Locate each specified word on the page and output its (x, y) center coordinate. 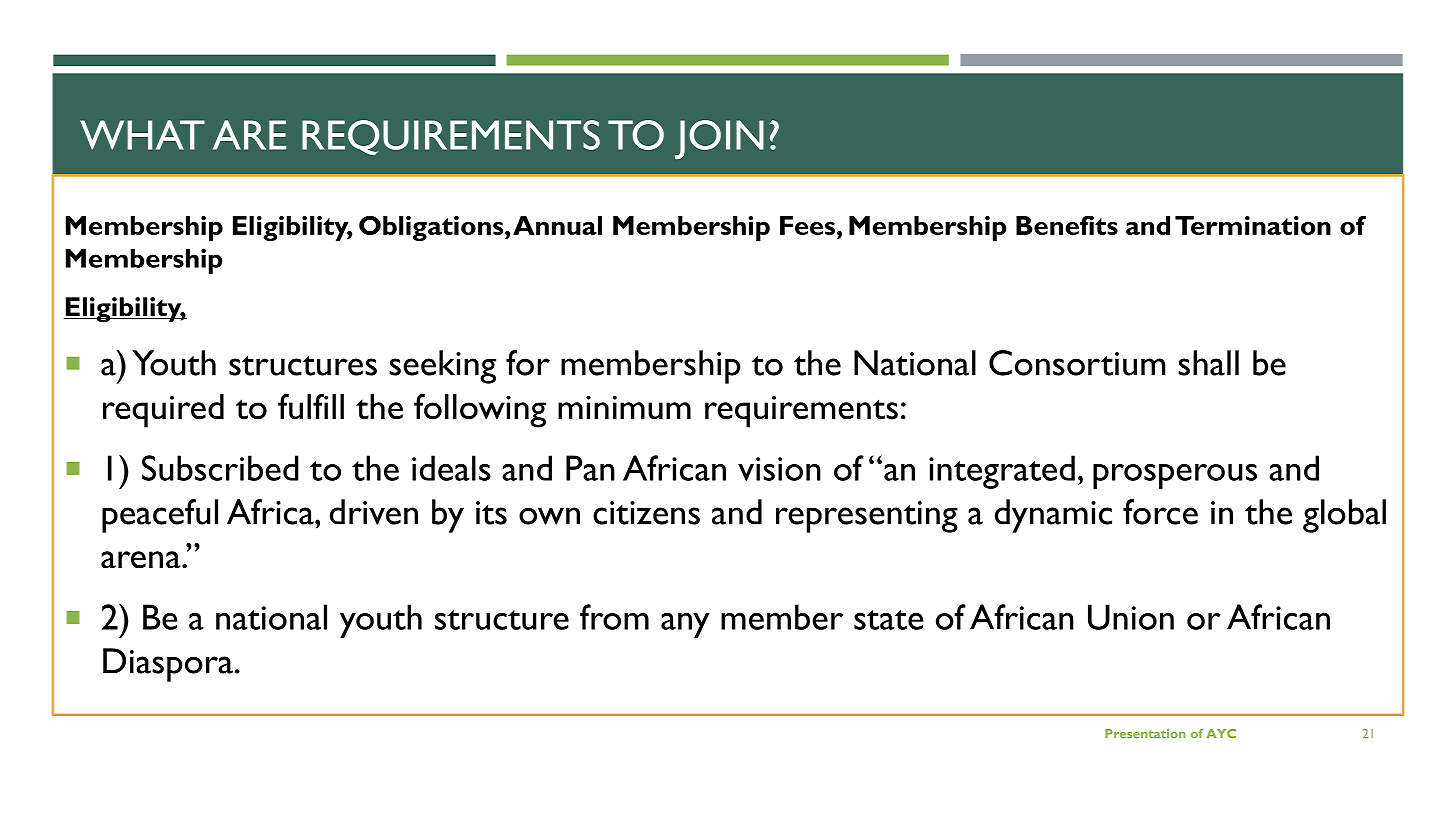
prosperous (1175, 476)
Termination (1253, 225)
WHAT (142, 135)
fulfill (311, 407)
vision (779, 469)
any (685, 625)
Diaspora (168, 665)
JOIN (719, 139)
